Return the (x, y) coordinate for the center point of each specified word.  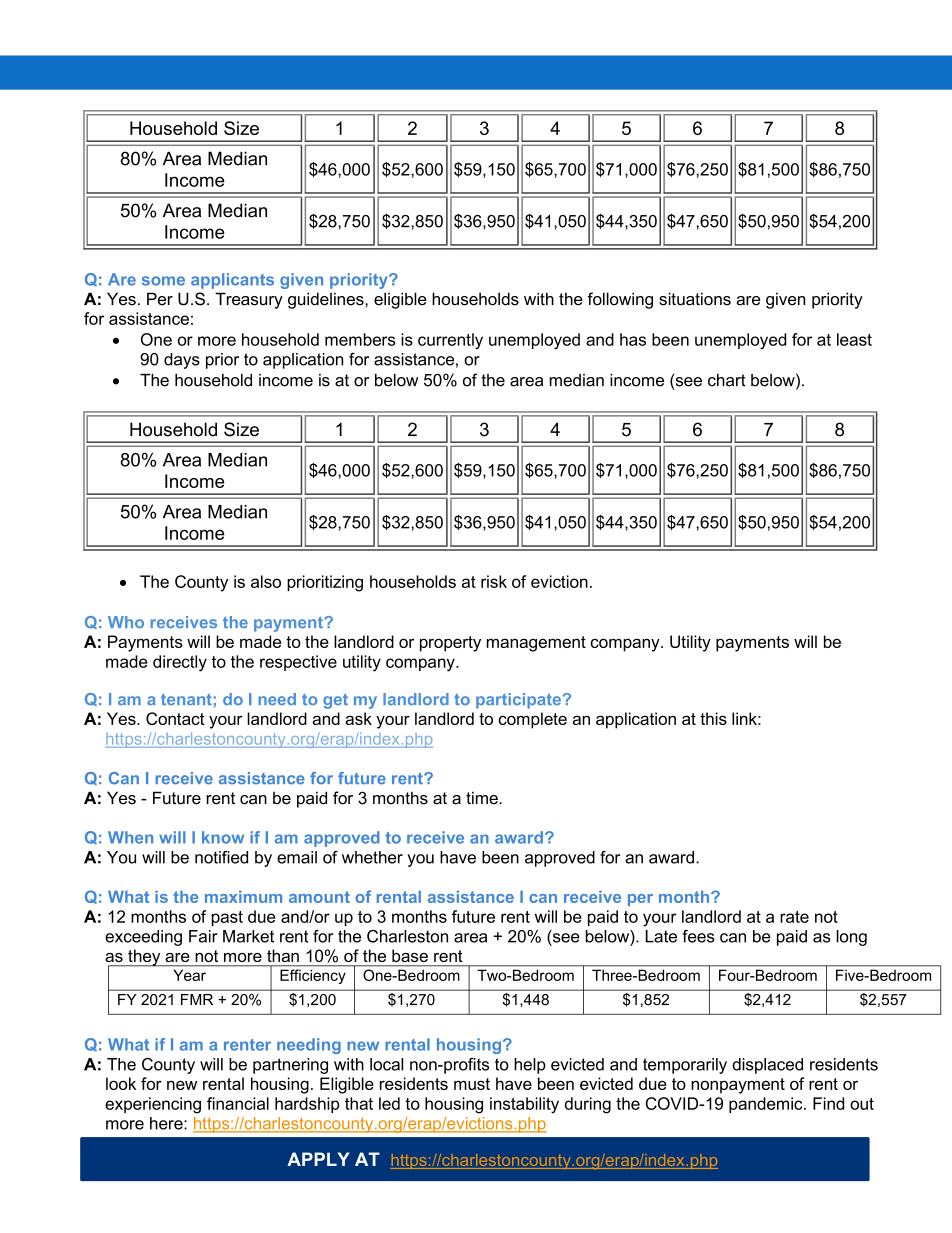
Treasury (249, 300)
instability (524, 1105)
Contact (175, 718)
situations (695, 299)
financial (238, 1103)
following (620, 300)
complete (532, 720)
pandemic (767, 1105)
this (713, 718)
